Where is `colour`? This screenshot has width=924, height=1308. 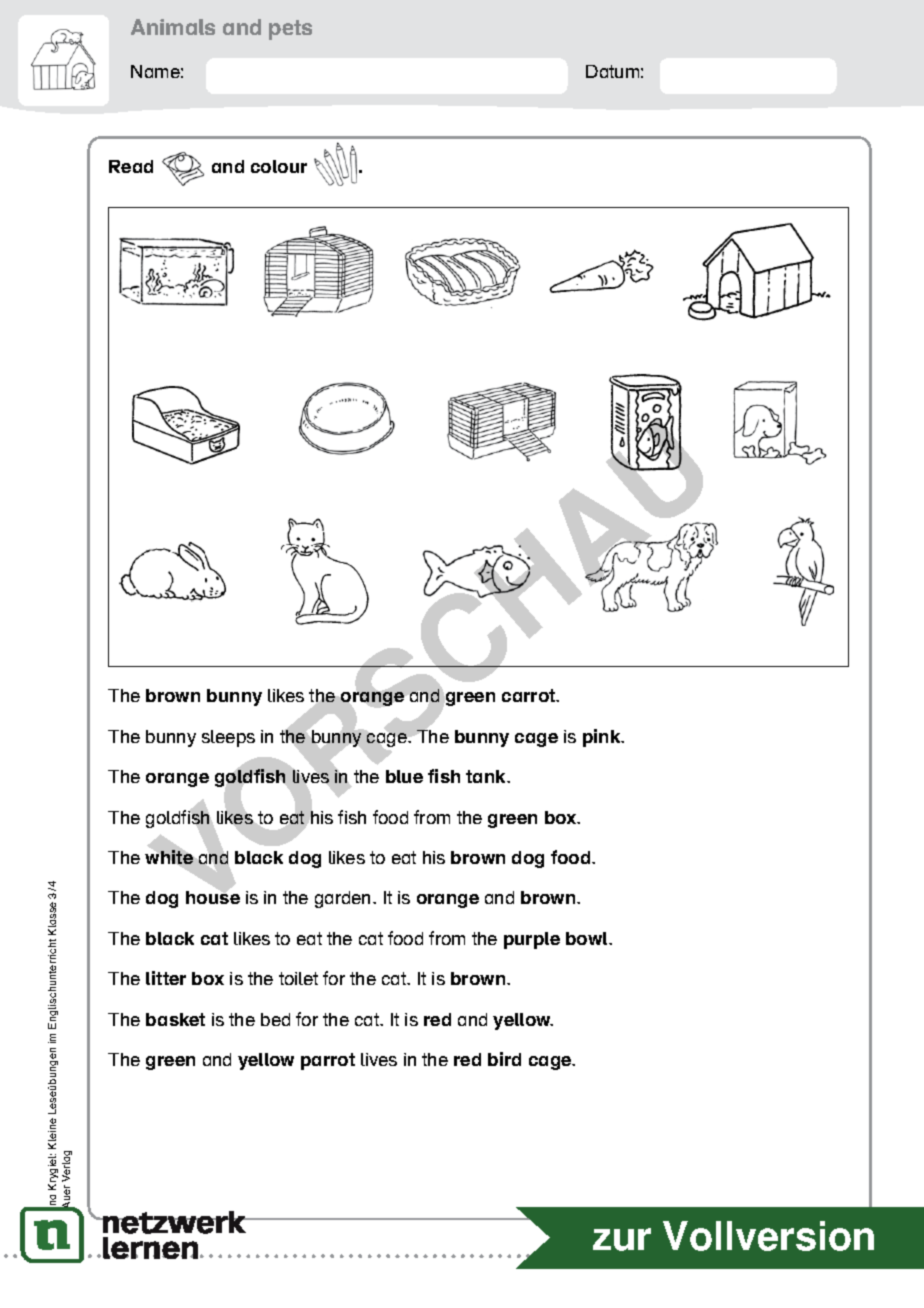
colour is located at coordinates (279, 166).
